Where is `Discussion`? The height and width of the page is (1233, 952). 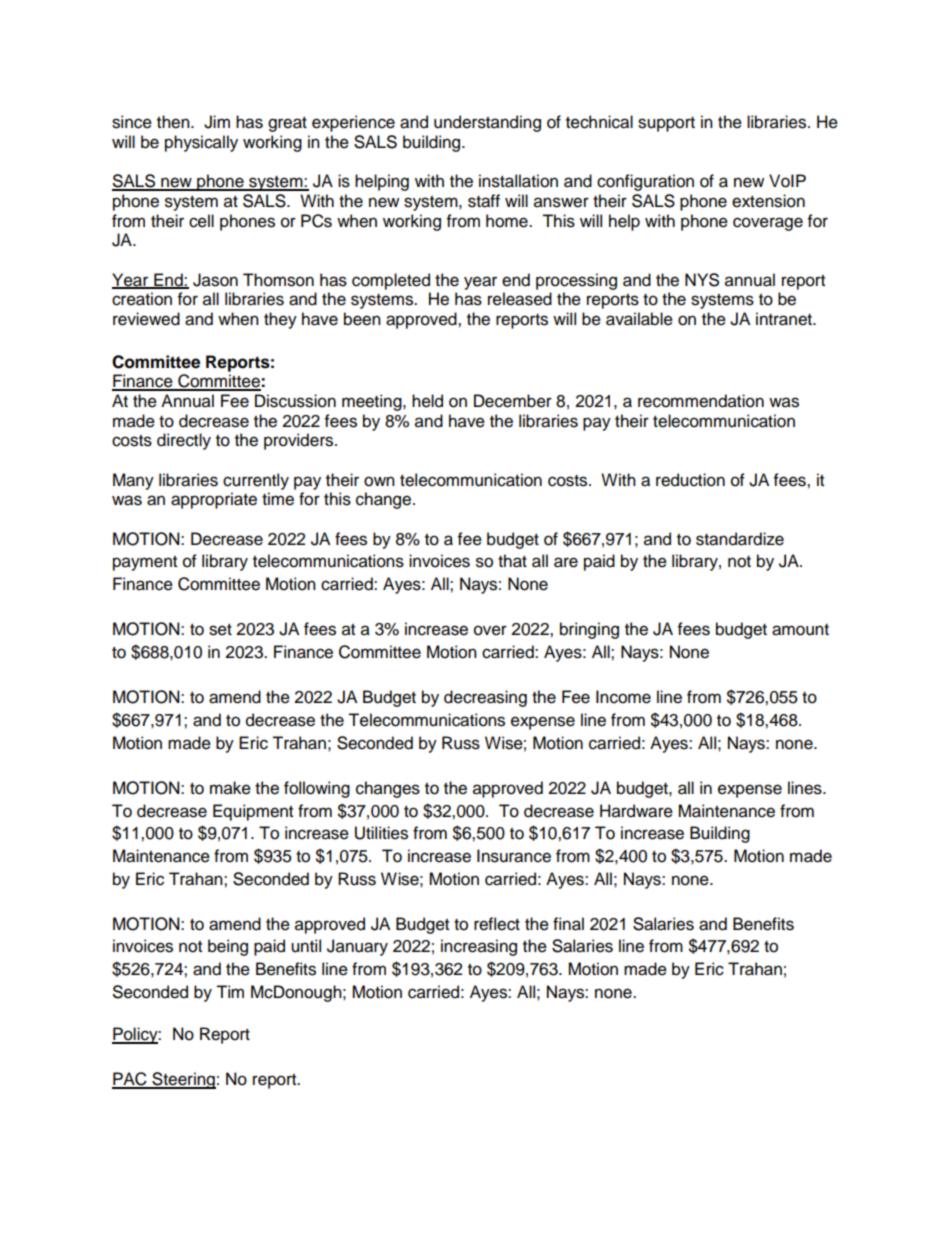
Discussion is located at coordinates (295, 401).
